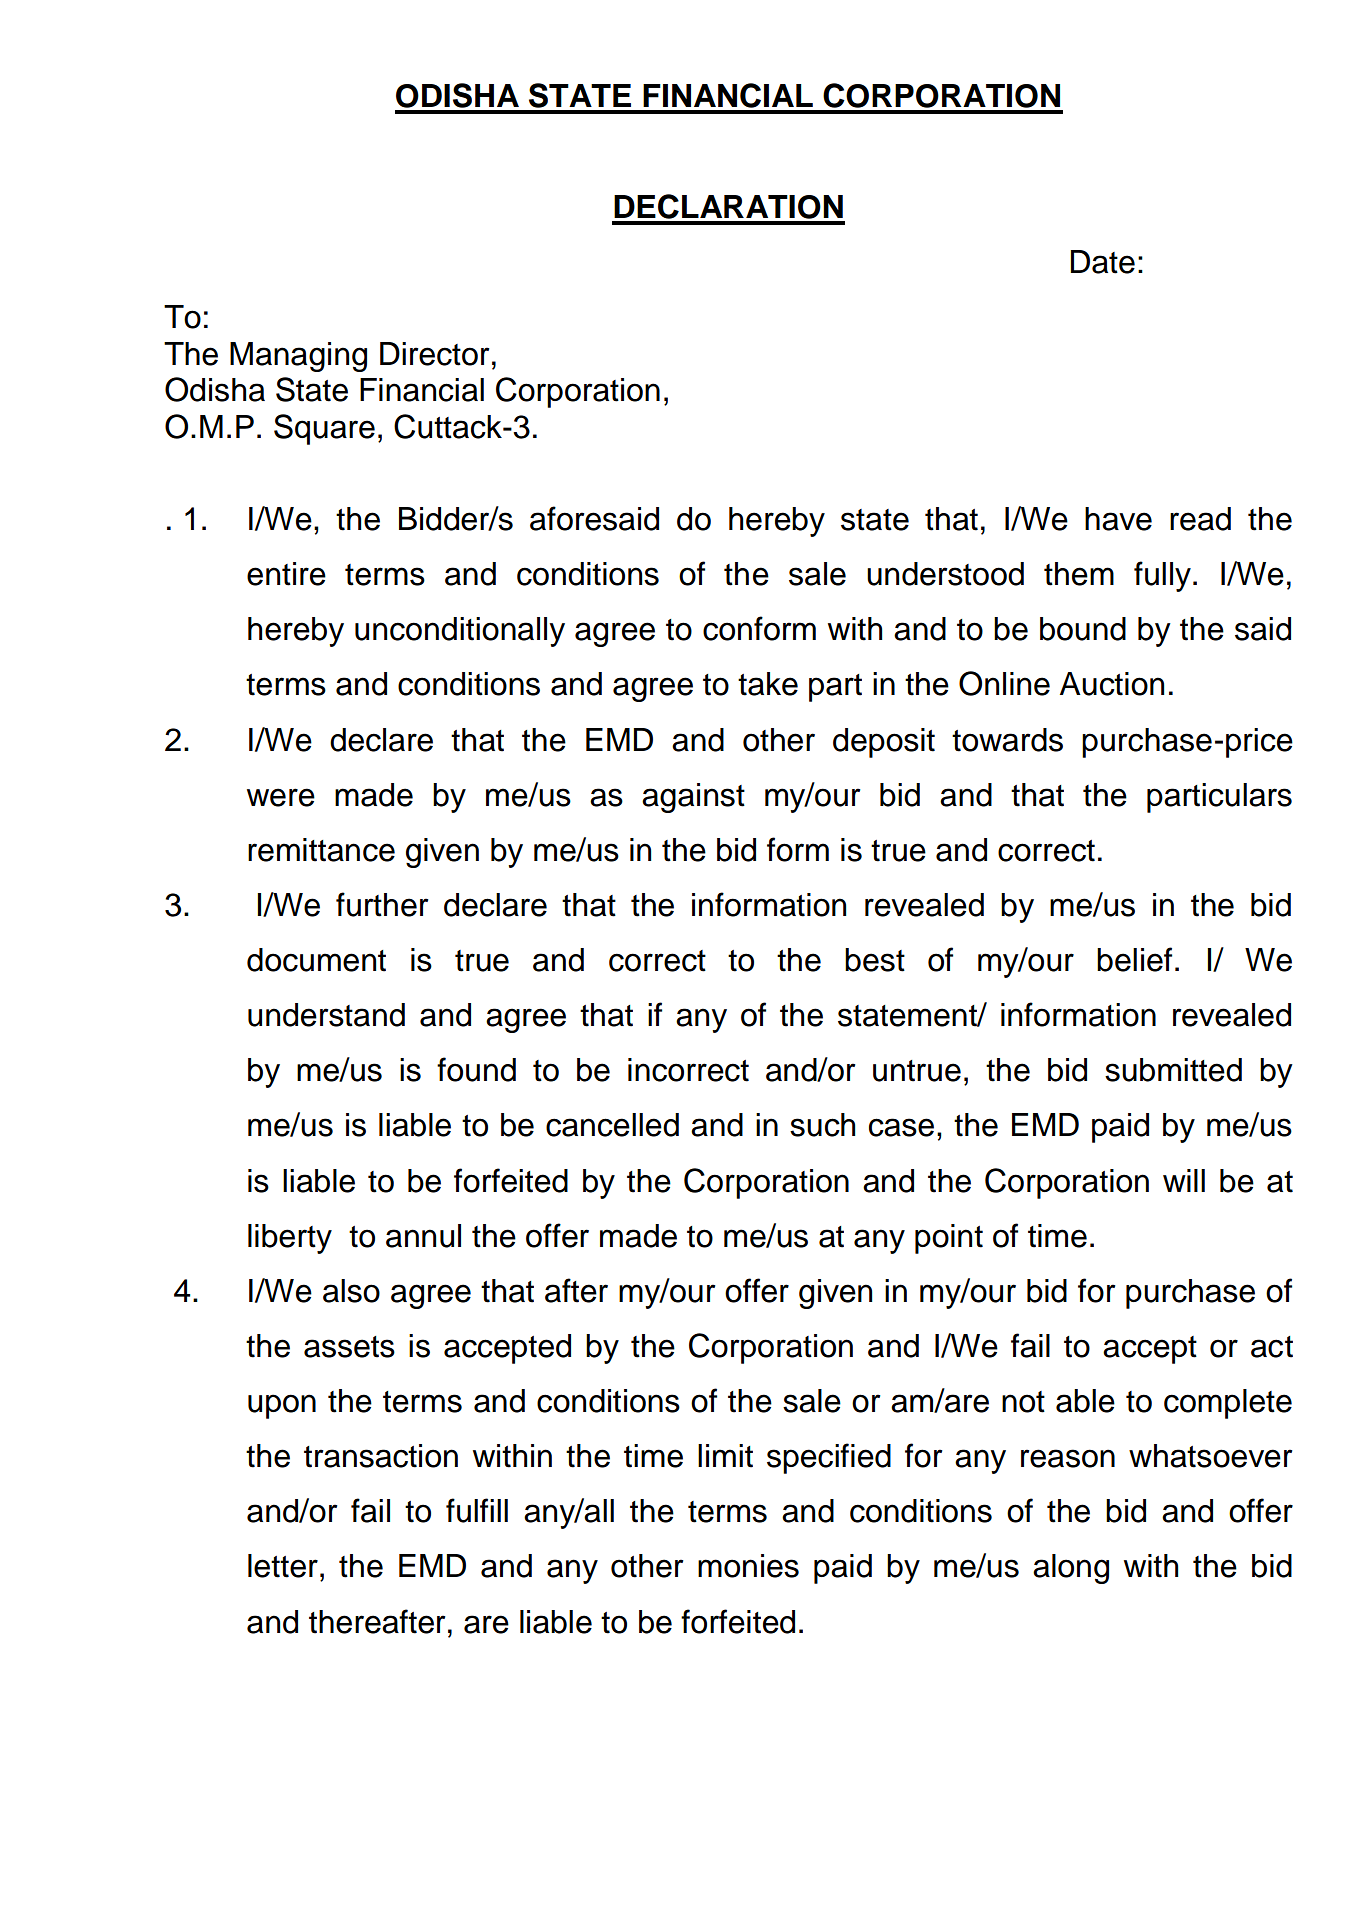  What do you see at coordinates (1103, 262) in the page?
I see `Date` at bounding box center [1103, 262].
